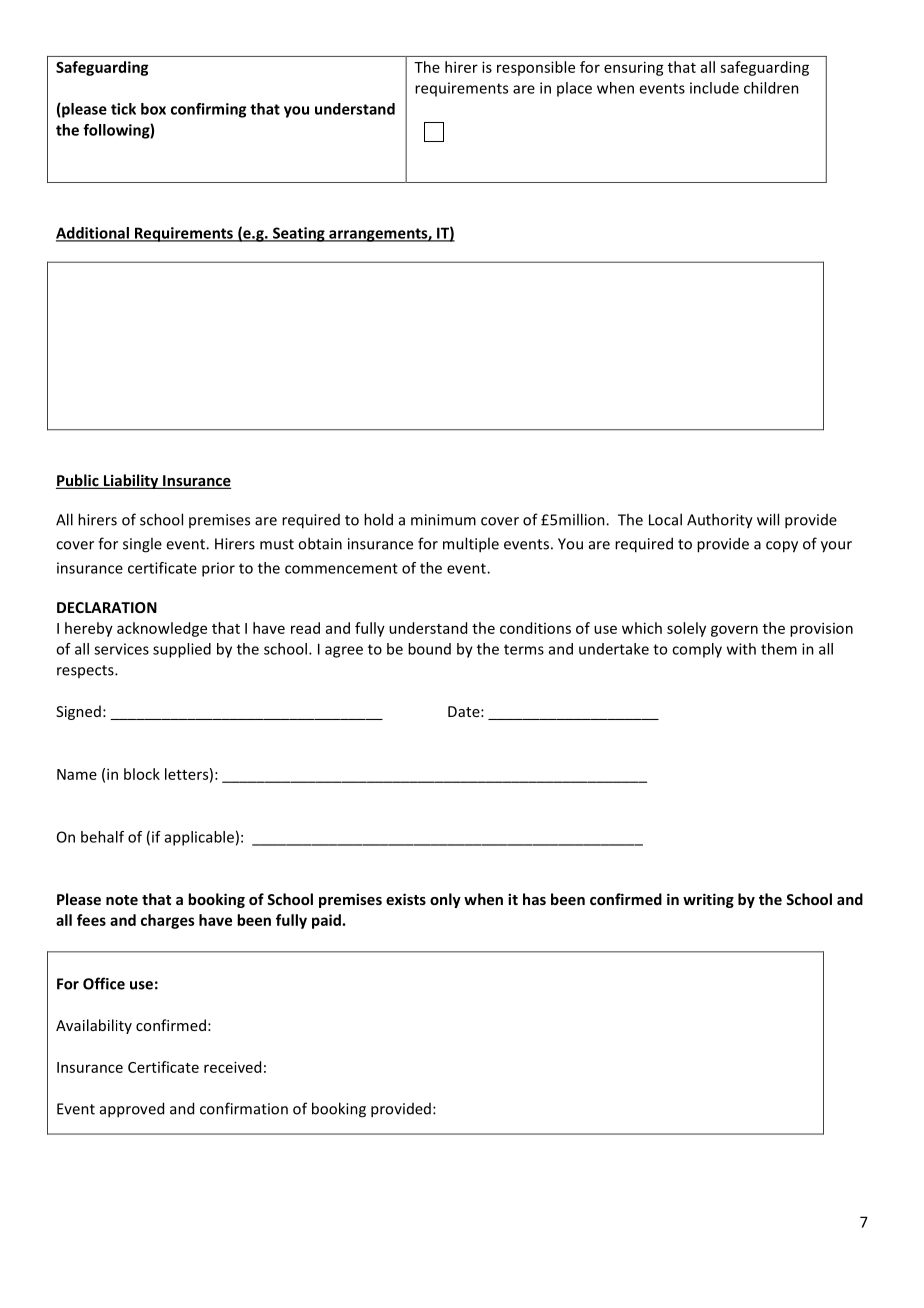  I want to click on box, so click(153, 109).
